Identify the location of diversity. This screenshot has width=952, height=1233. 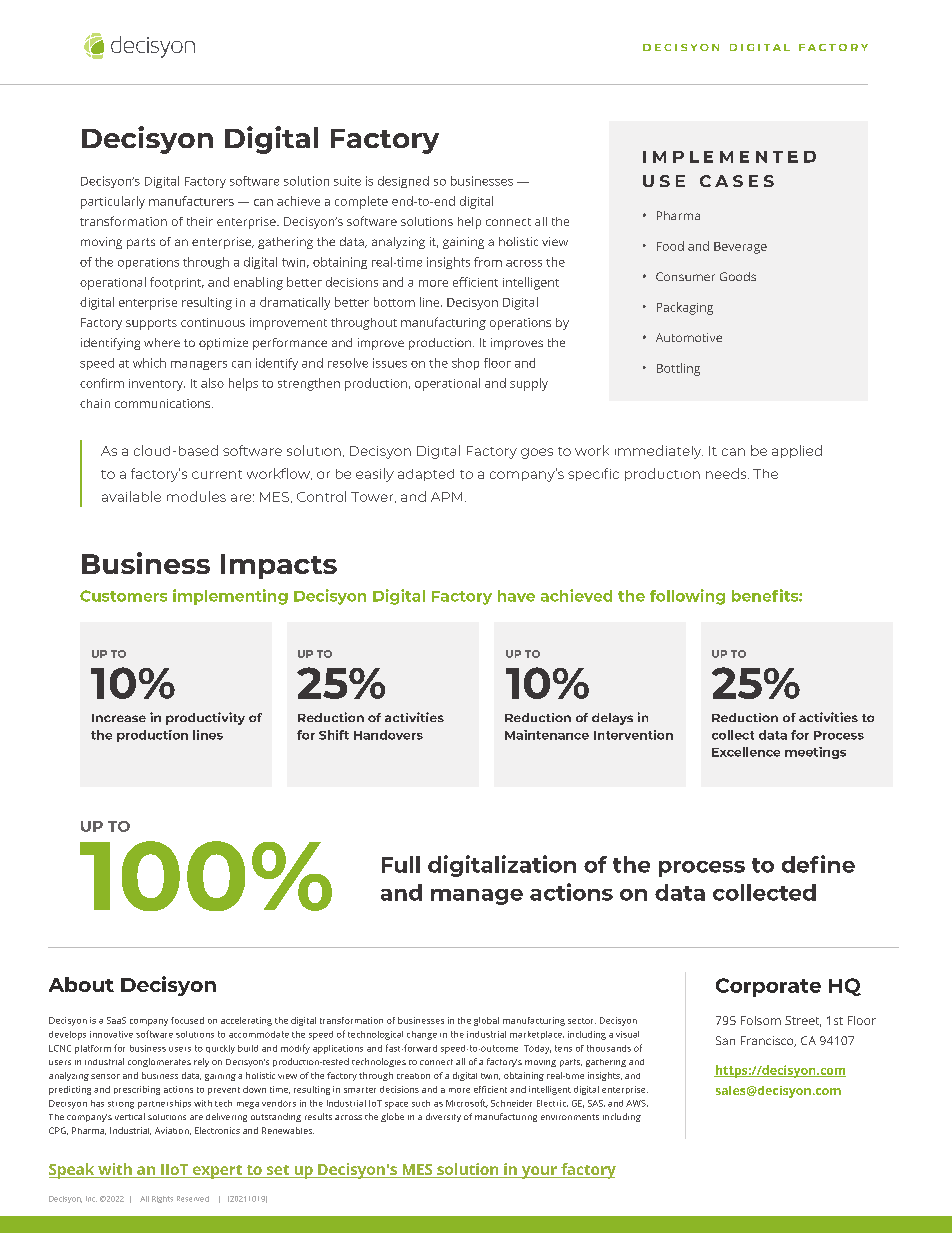
(443, 1117).
